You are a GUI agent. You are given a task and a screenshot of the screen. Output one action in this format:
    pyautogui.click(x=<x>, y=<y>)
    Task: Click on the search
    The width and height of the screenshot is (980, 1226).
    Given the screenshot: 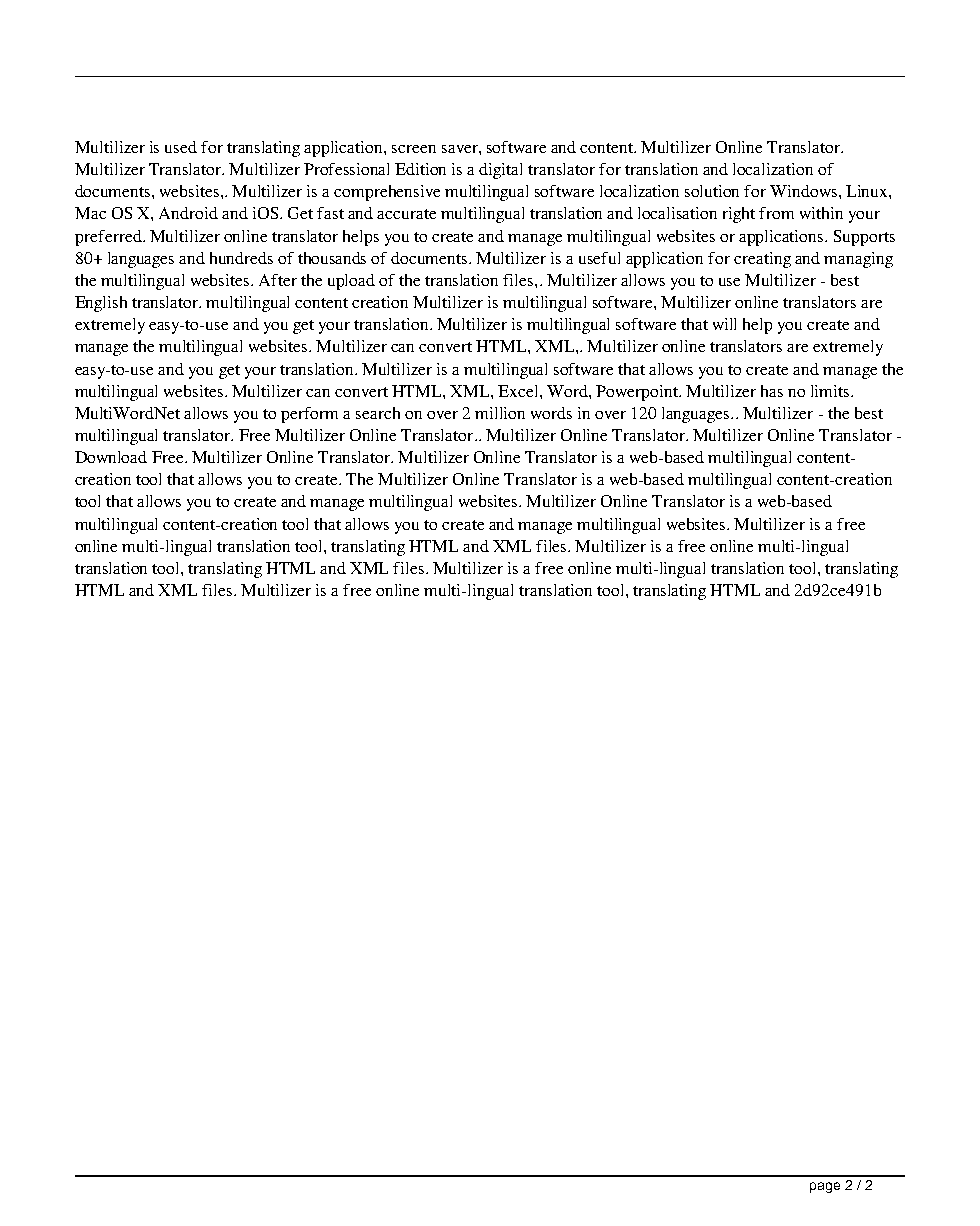 What is the action you would take?
    pyautogui.click(x=378, y=413)
